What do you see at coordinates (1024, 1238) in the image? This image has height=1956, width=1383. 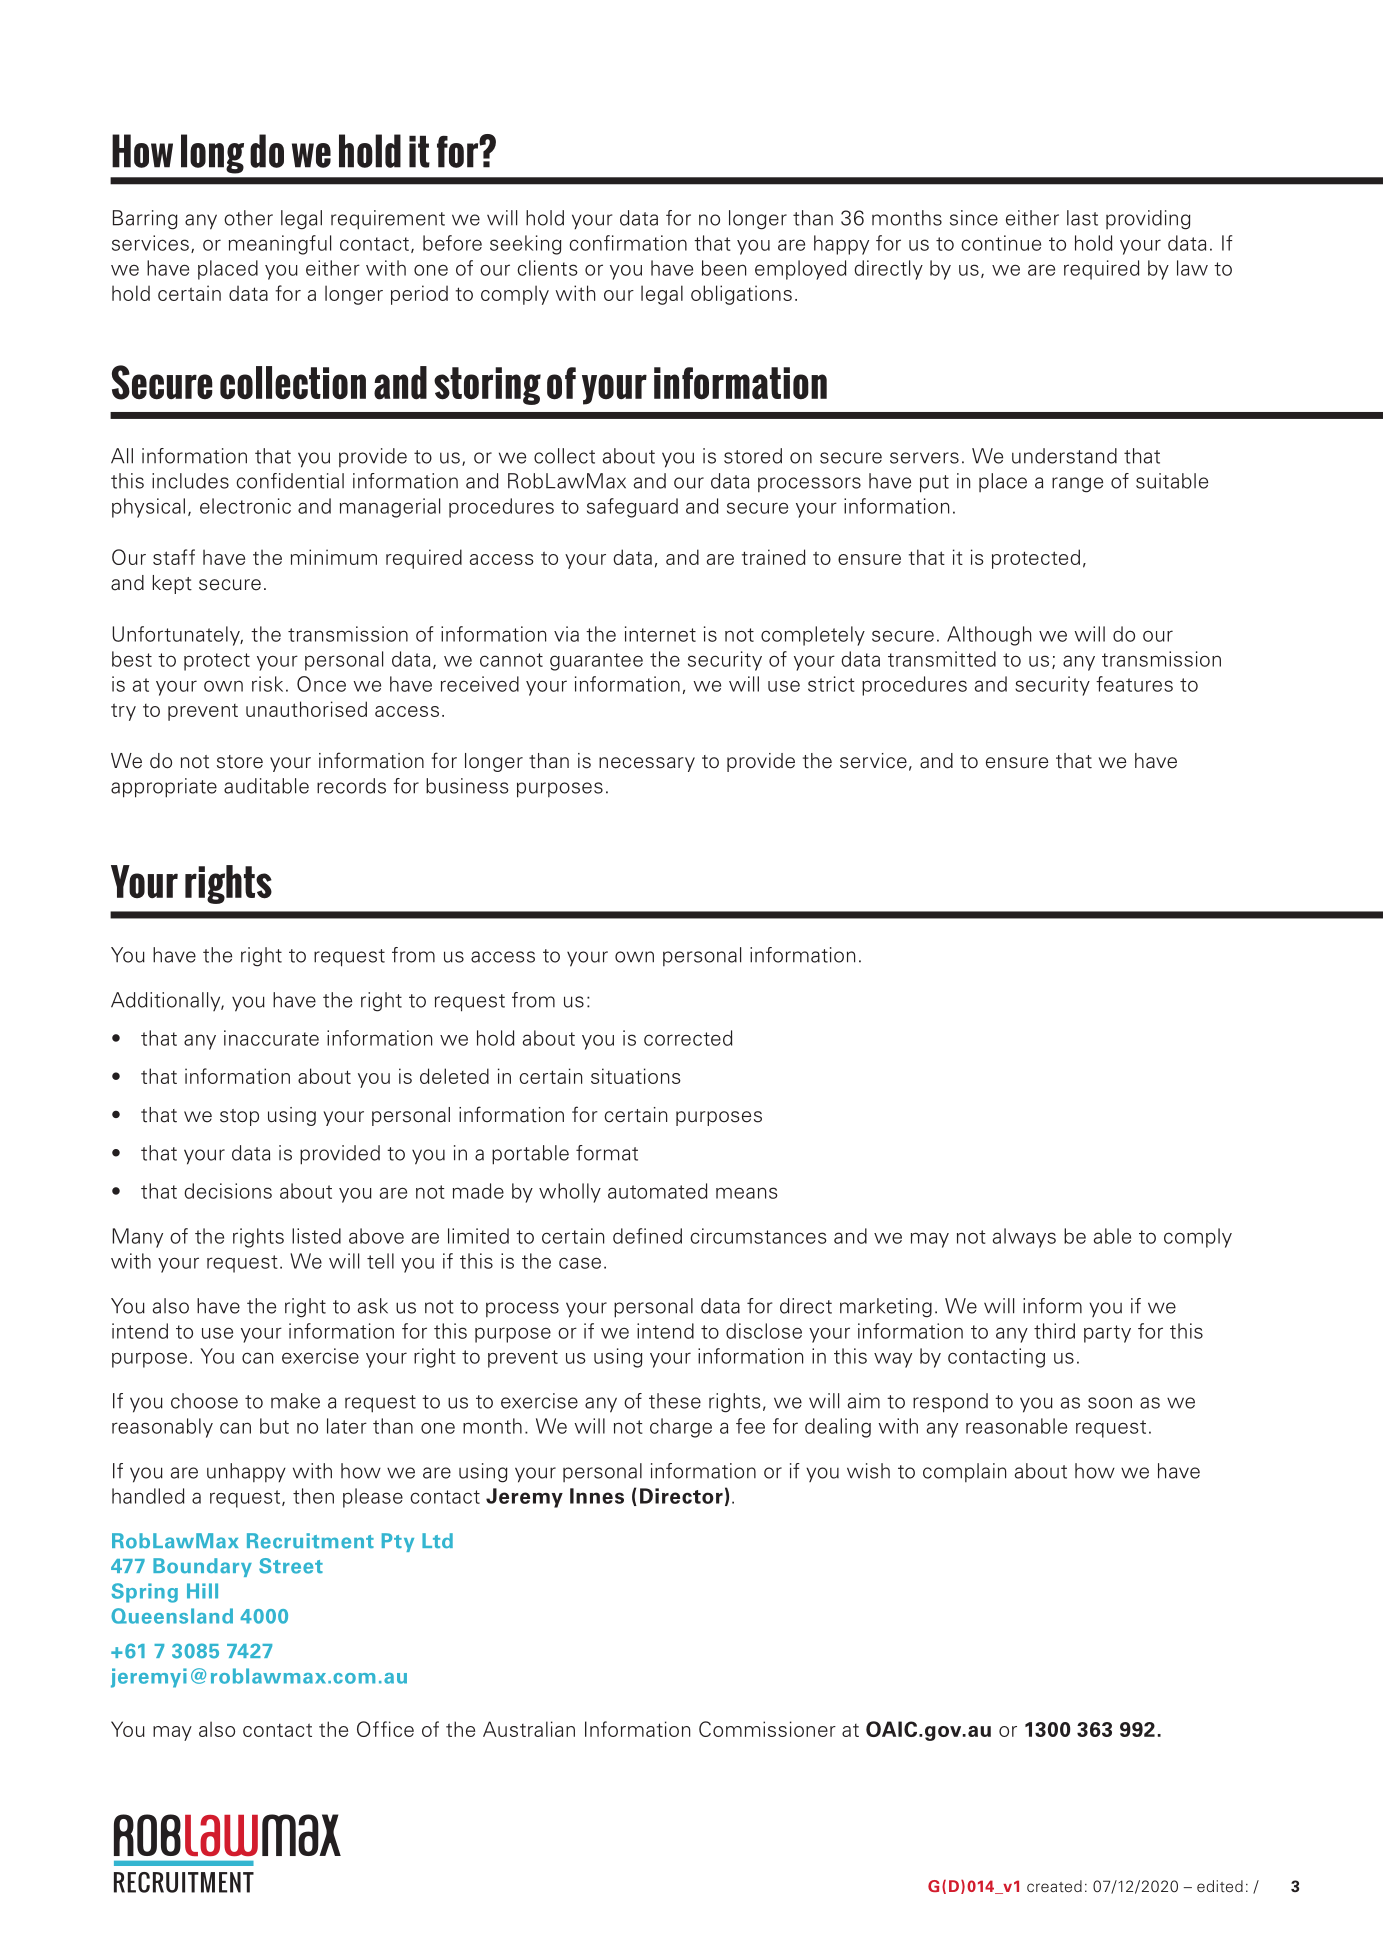 I see `always` at bounding box center [1024, 1238].
